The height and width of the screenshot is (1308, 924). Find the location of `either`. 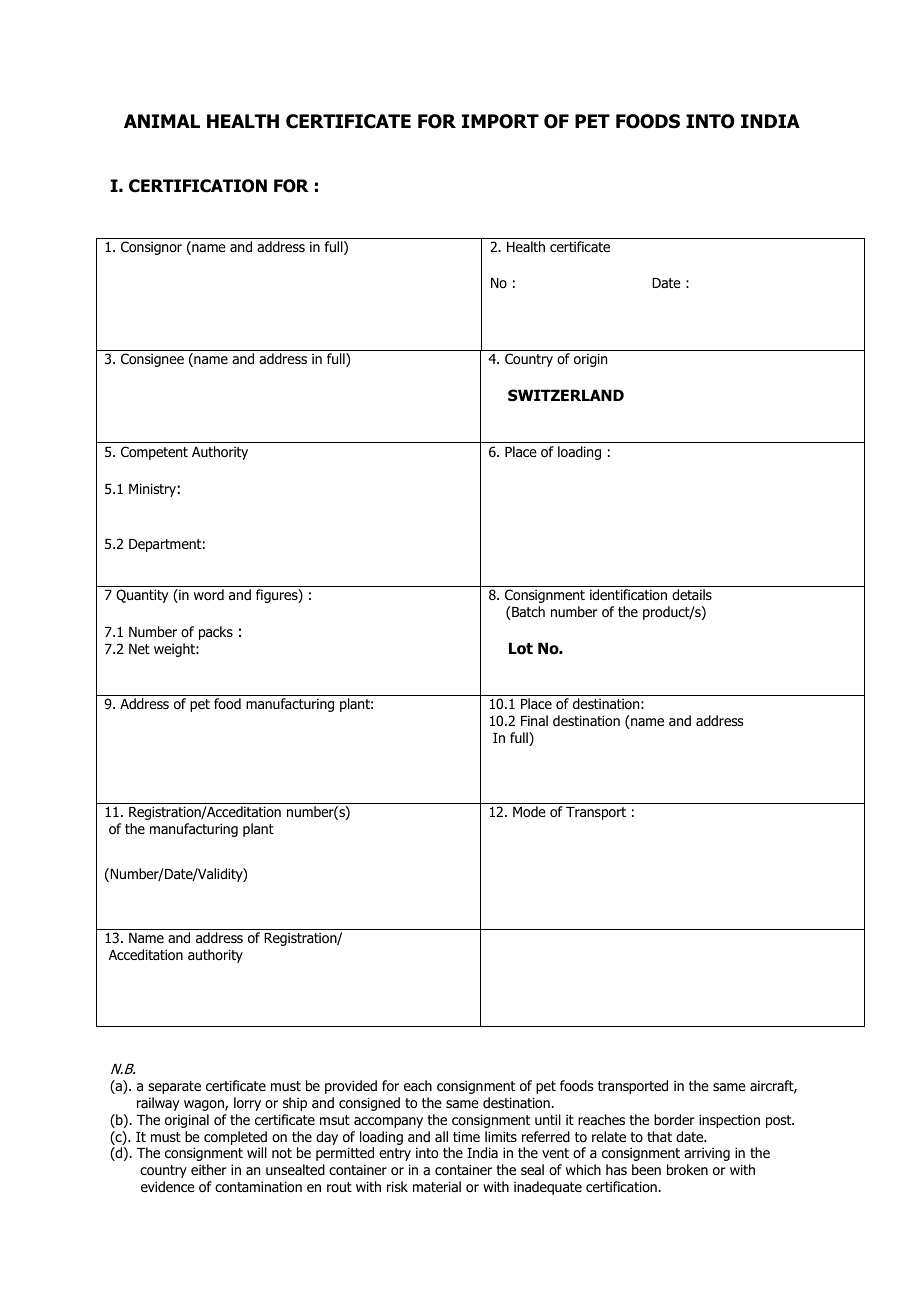

either is located at coordinates (208, 1169).
